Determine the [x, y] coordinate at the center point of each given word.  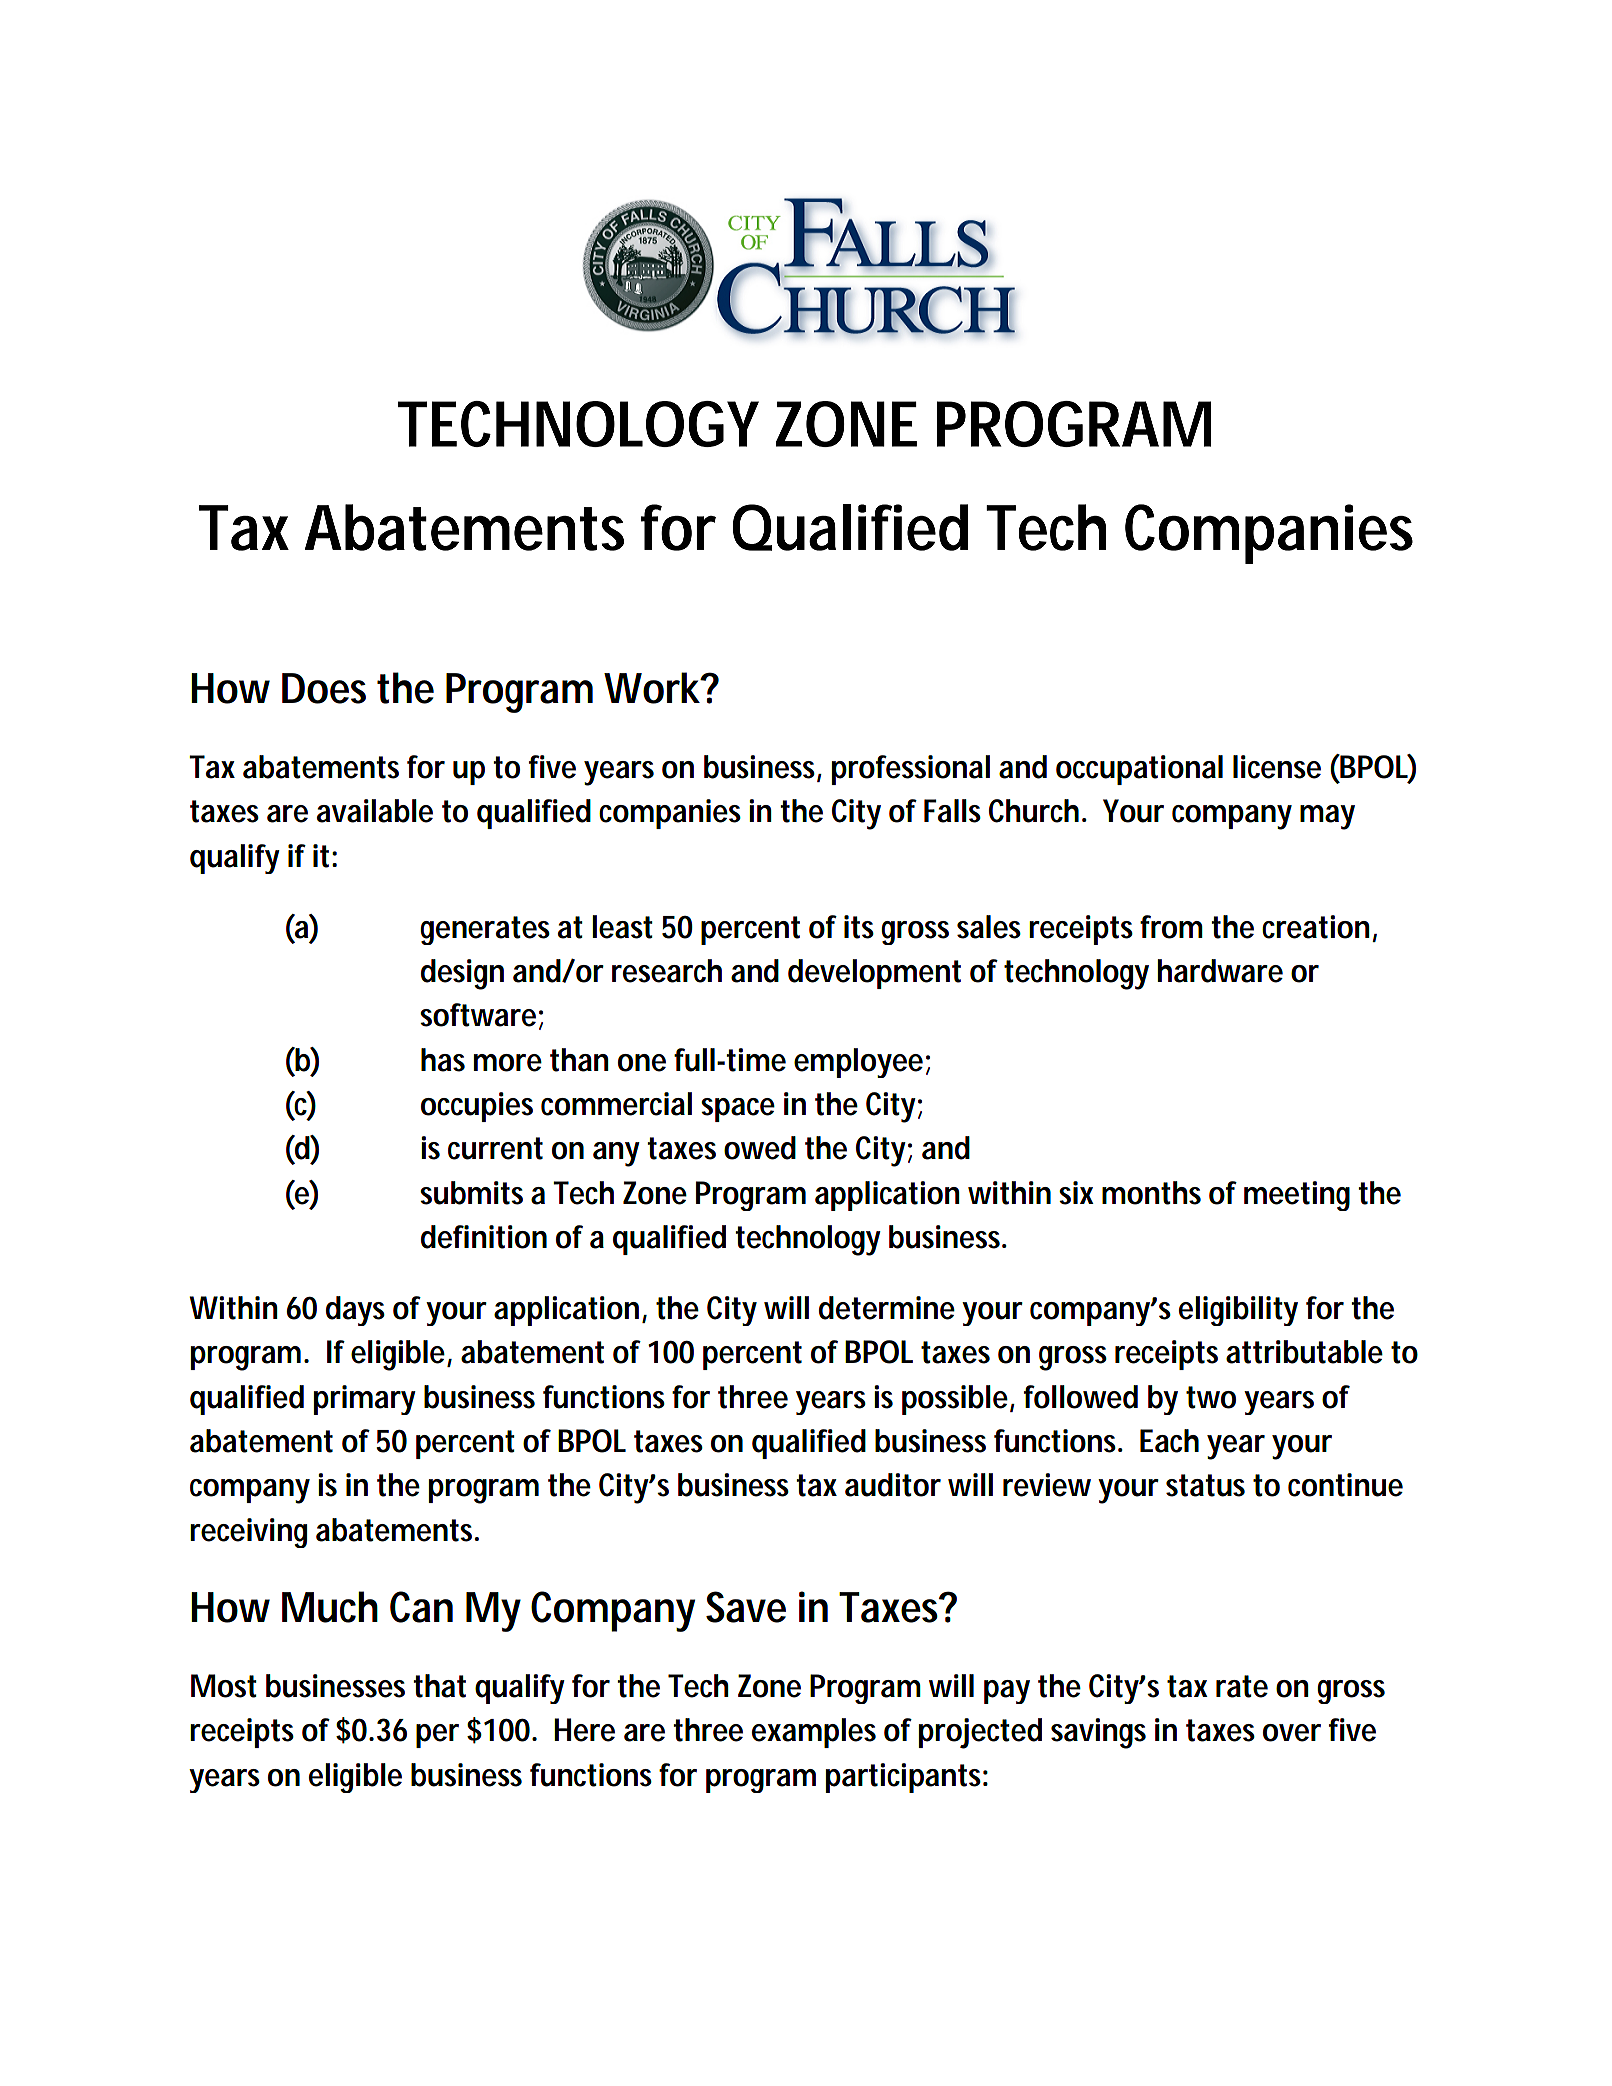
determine [887, 1308]
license [1277, 767]
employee [858, 1063]
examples [814, 1733]
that [439, 1686]
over [1292, 1733]
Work [652, 688]
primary [365, 1400]
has [443, 1060]
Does [324, 688]
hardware [1220, 971]
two [1211, 1397]
